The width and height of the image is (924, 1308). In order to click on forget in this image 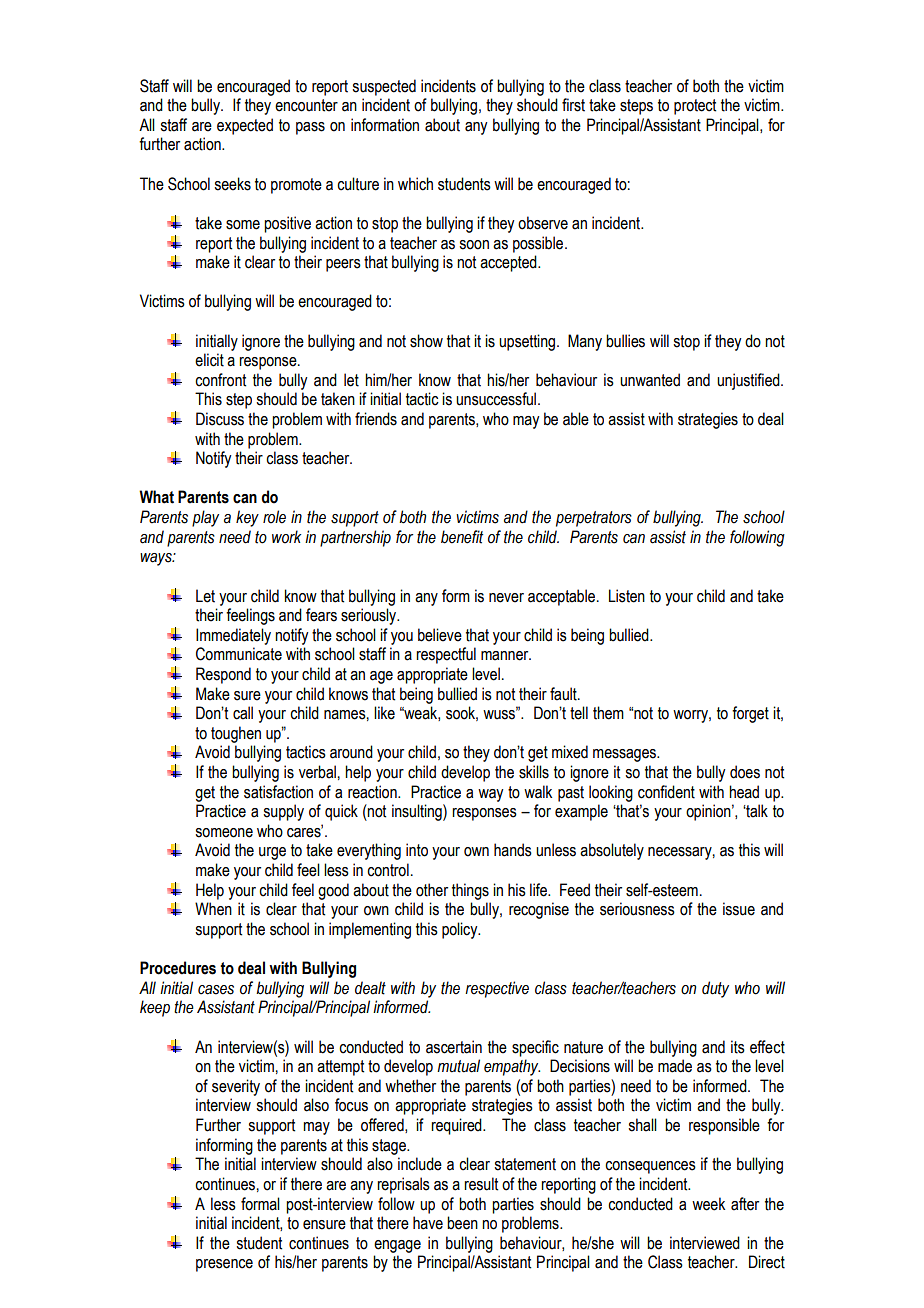, I will do `click(750, 714)`.
